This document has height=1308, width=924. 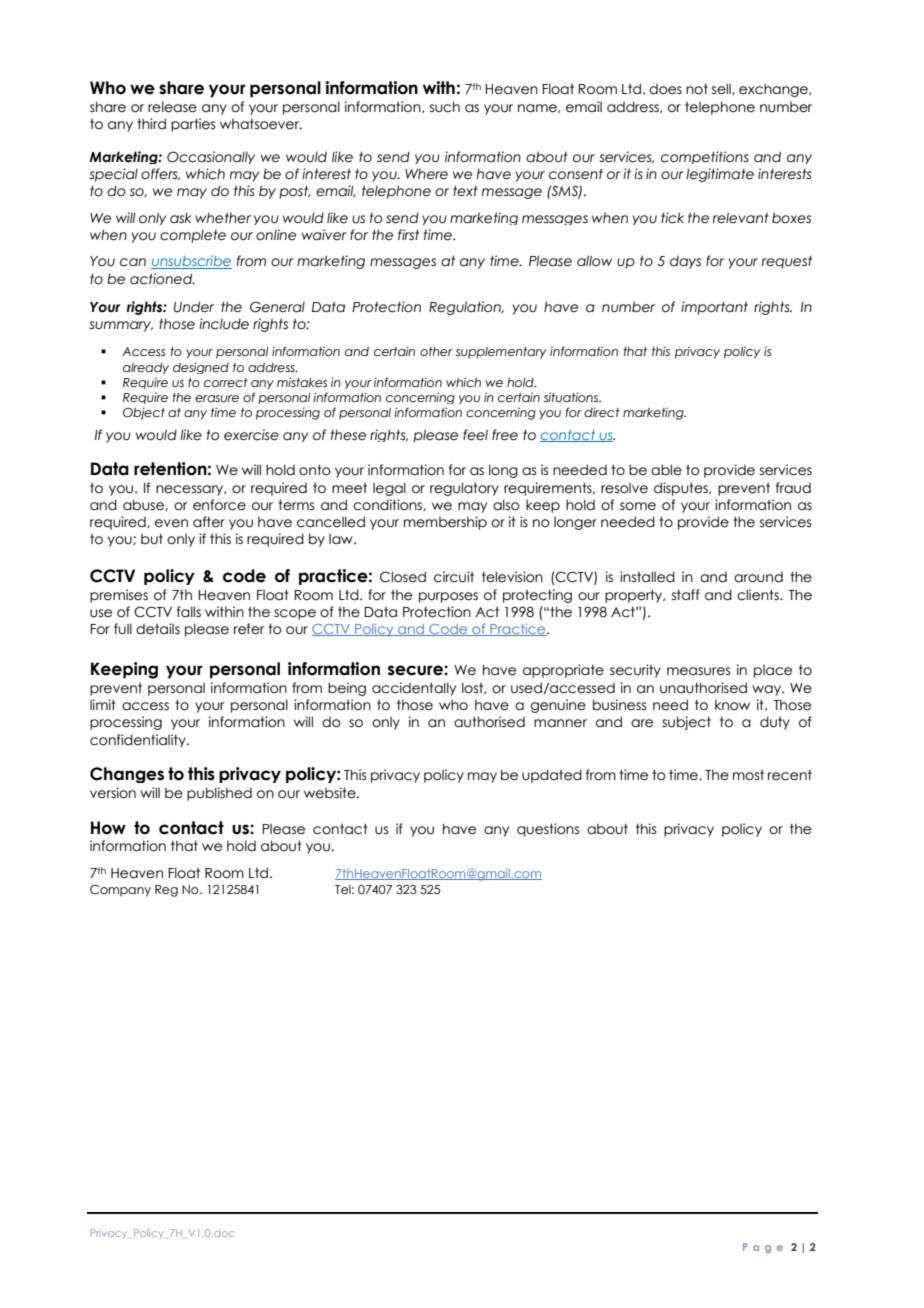 I want to click on such, so click(x=445, y=107).
